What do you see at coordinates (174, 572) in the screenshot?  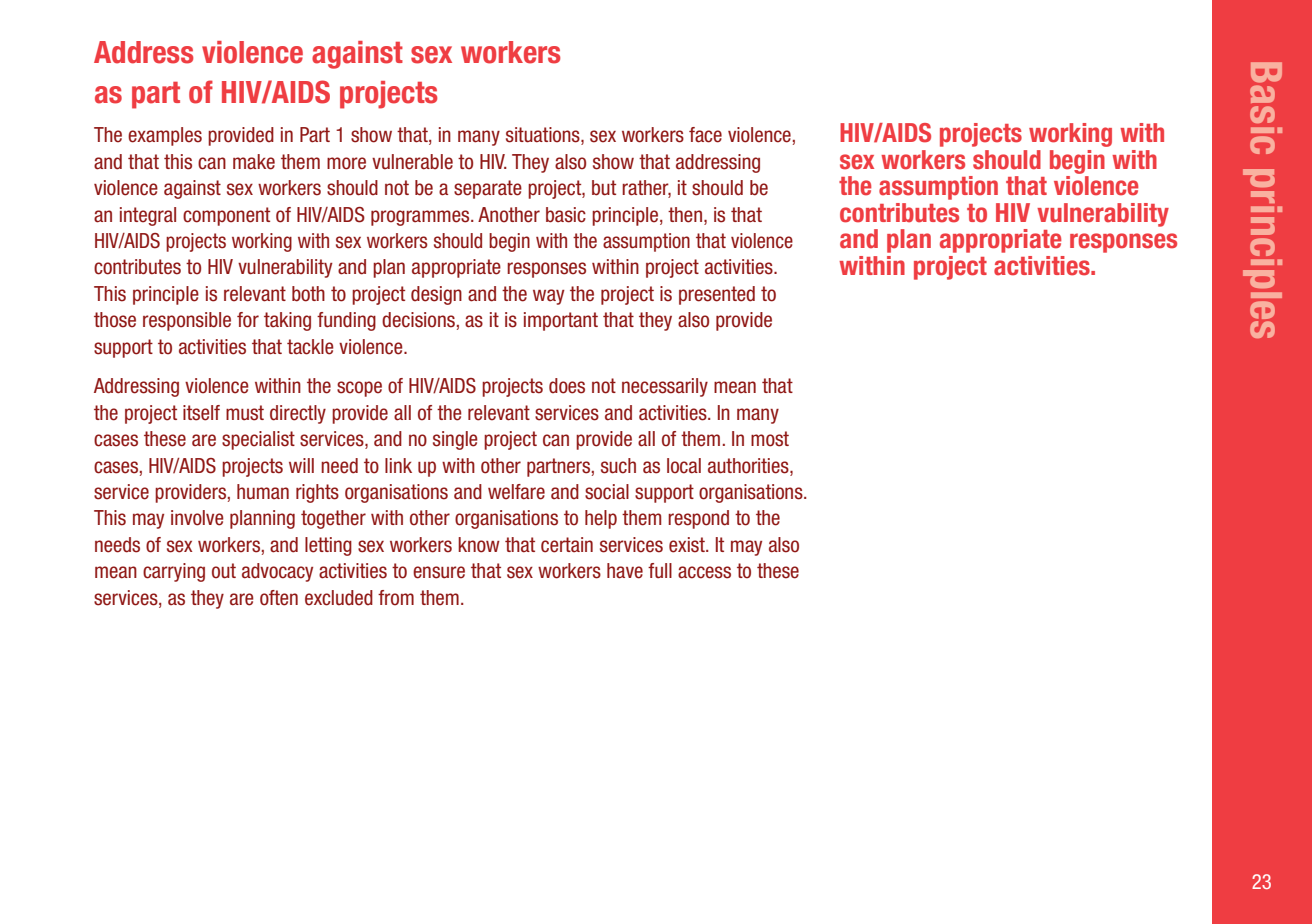 I see `carrying` at bounding box center [174, 572].
